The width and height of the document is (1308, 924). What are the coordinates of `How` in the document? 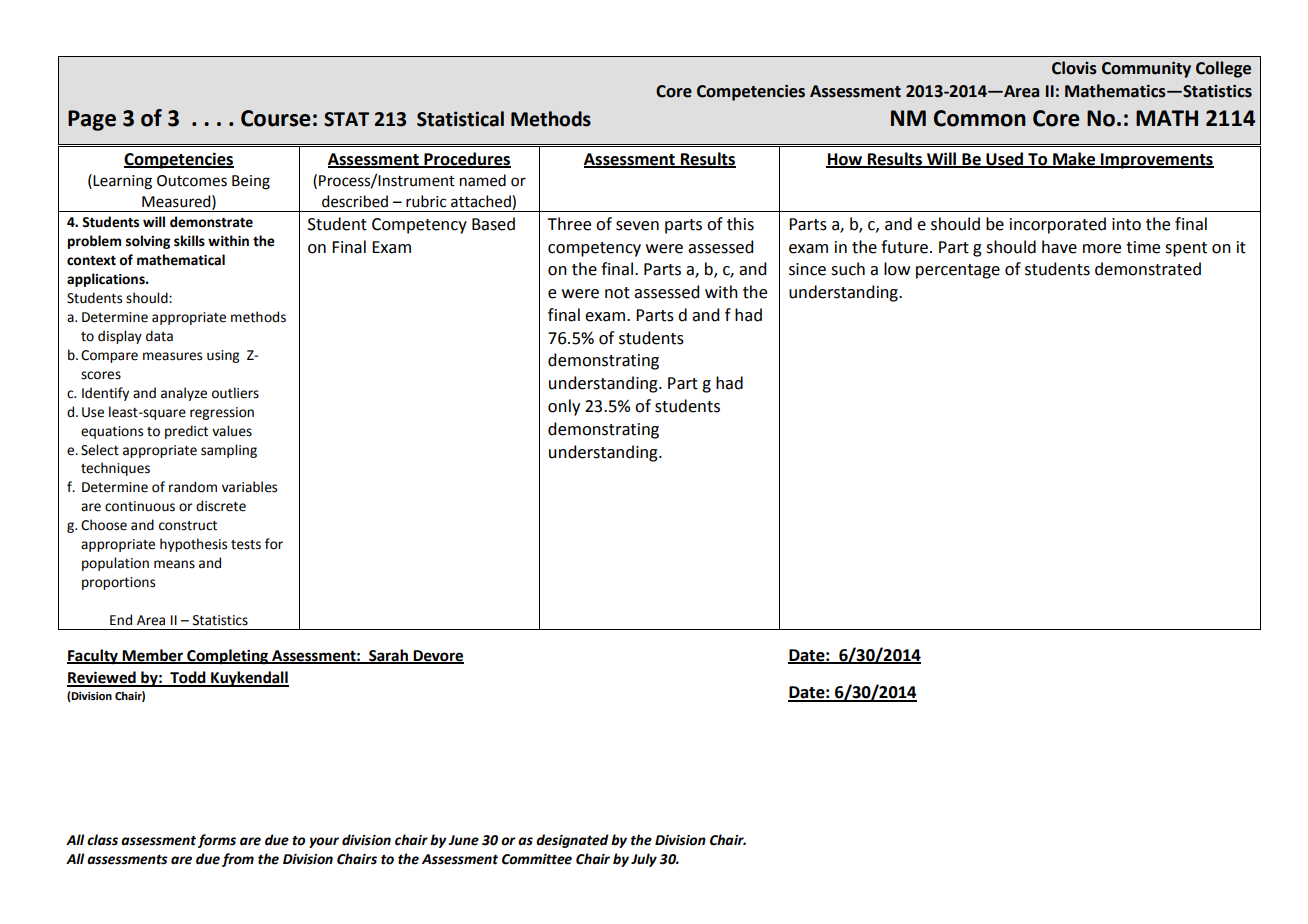 It's located at (845, 160).
